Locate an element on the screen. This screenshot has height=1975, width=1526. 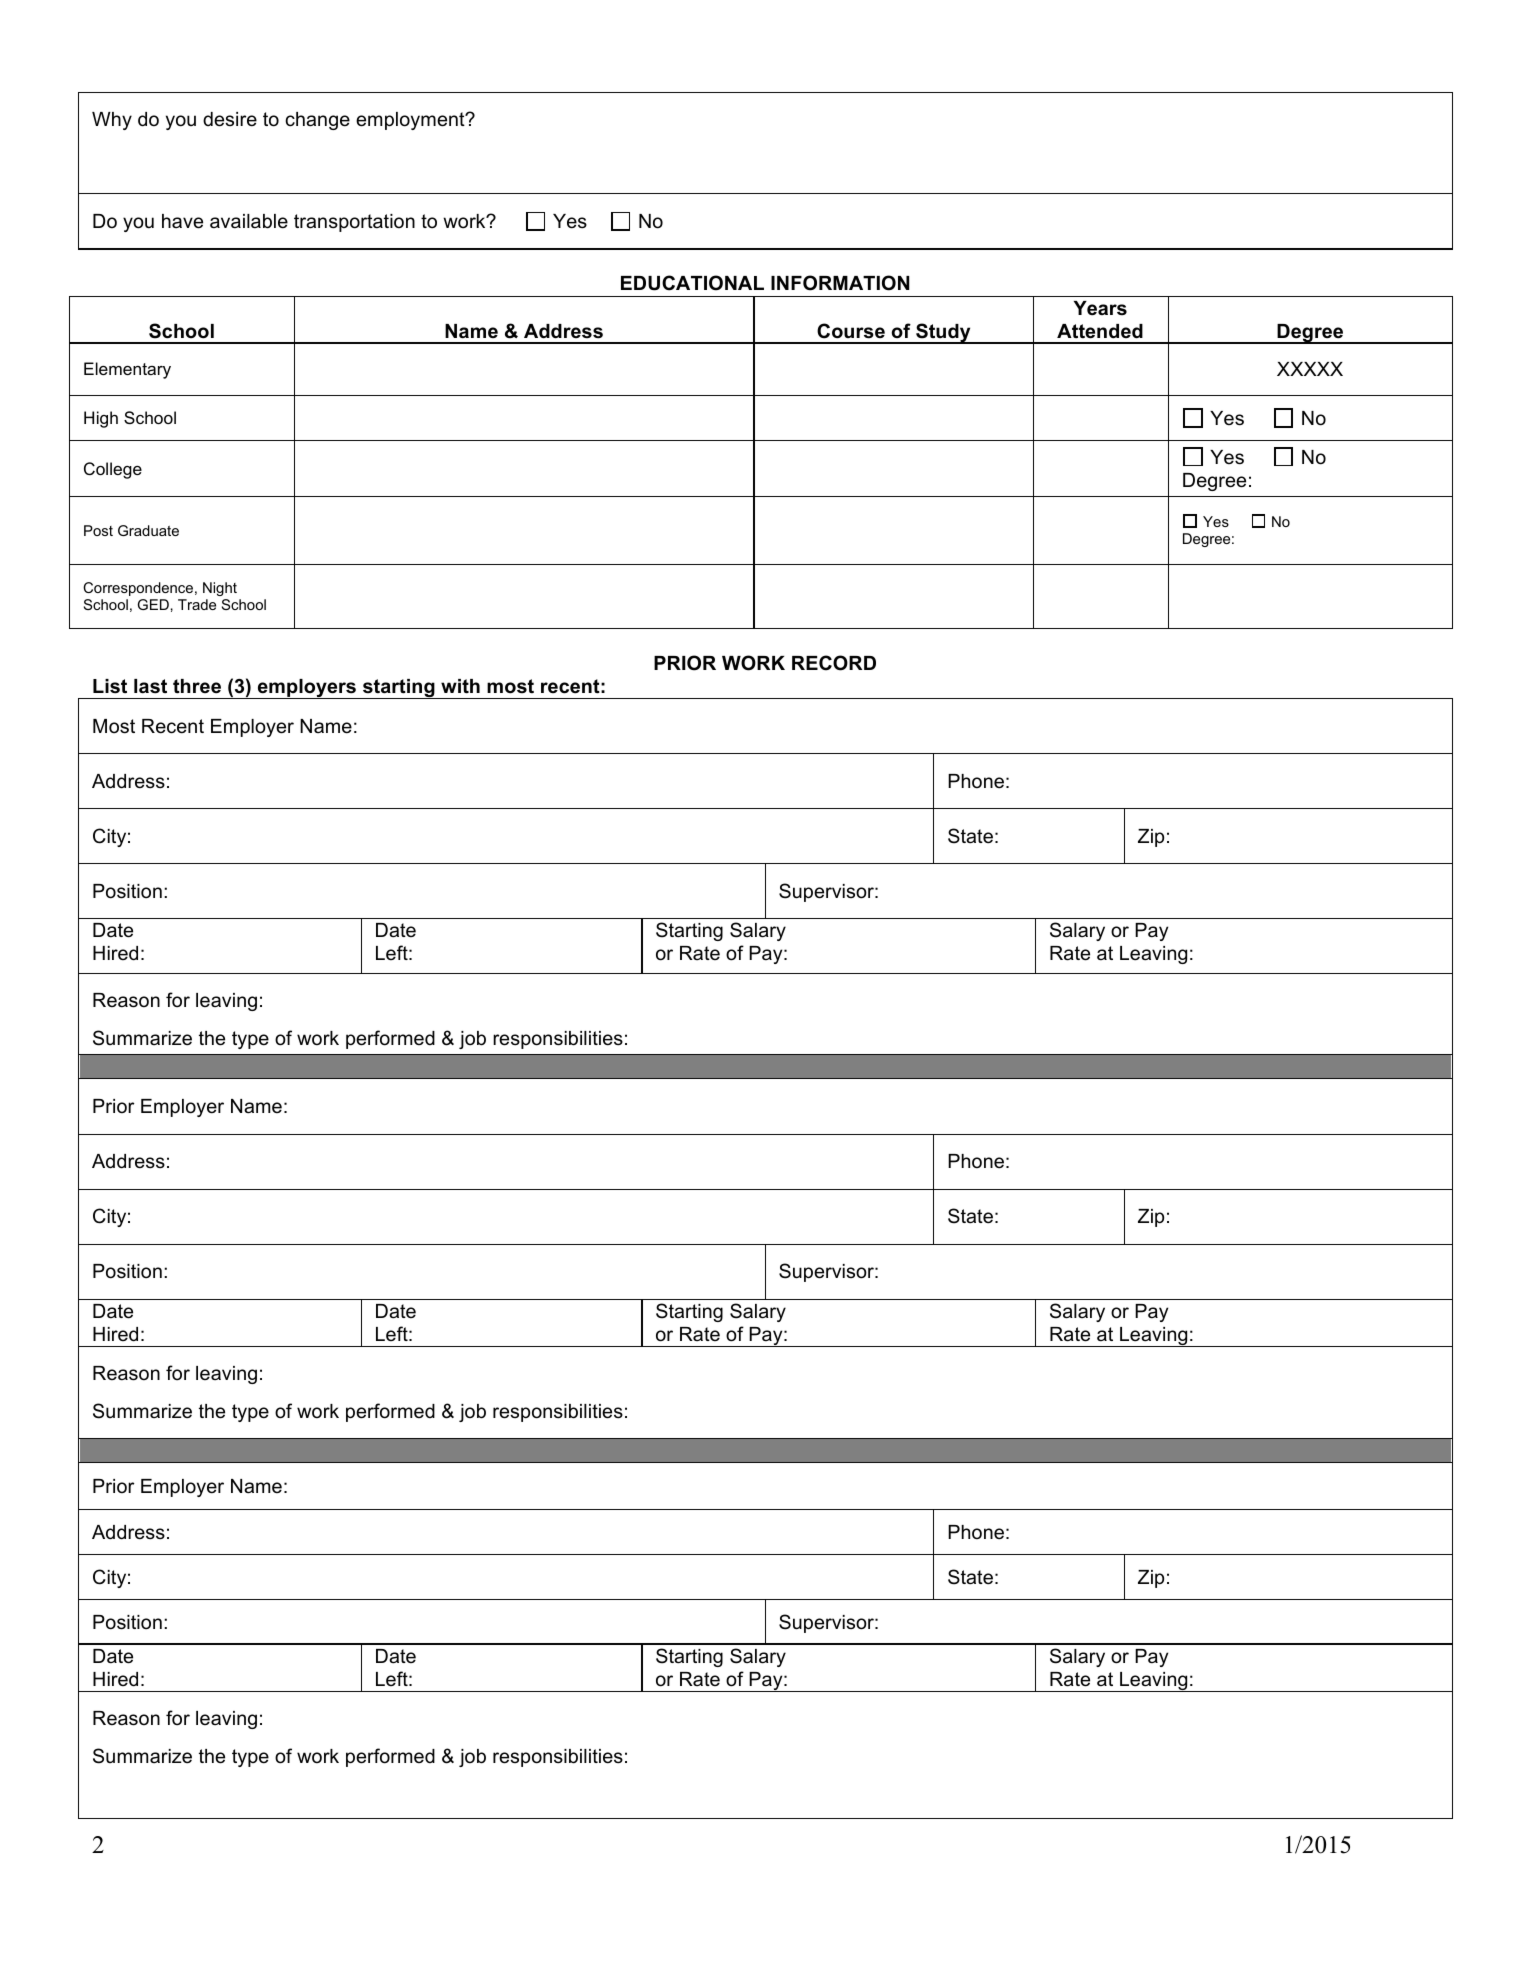
available is located at coordinates (249, 221).
